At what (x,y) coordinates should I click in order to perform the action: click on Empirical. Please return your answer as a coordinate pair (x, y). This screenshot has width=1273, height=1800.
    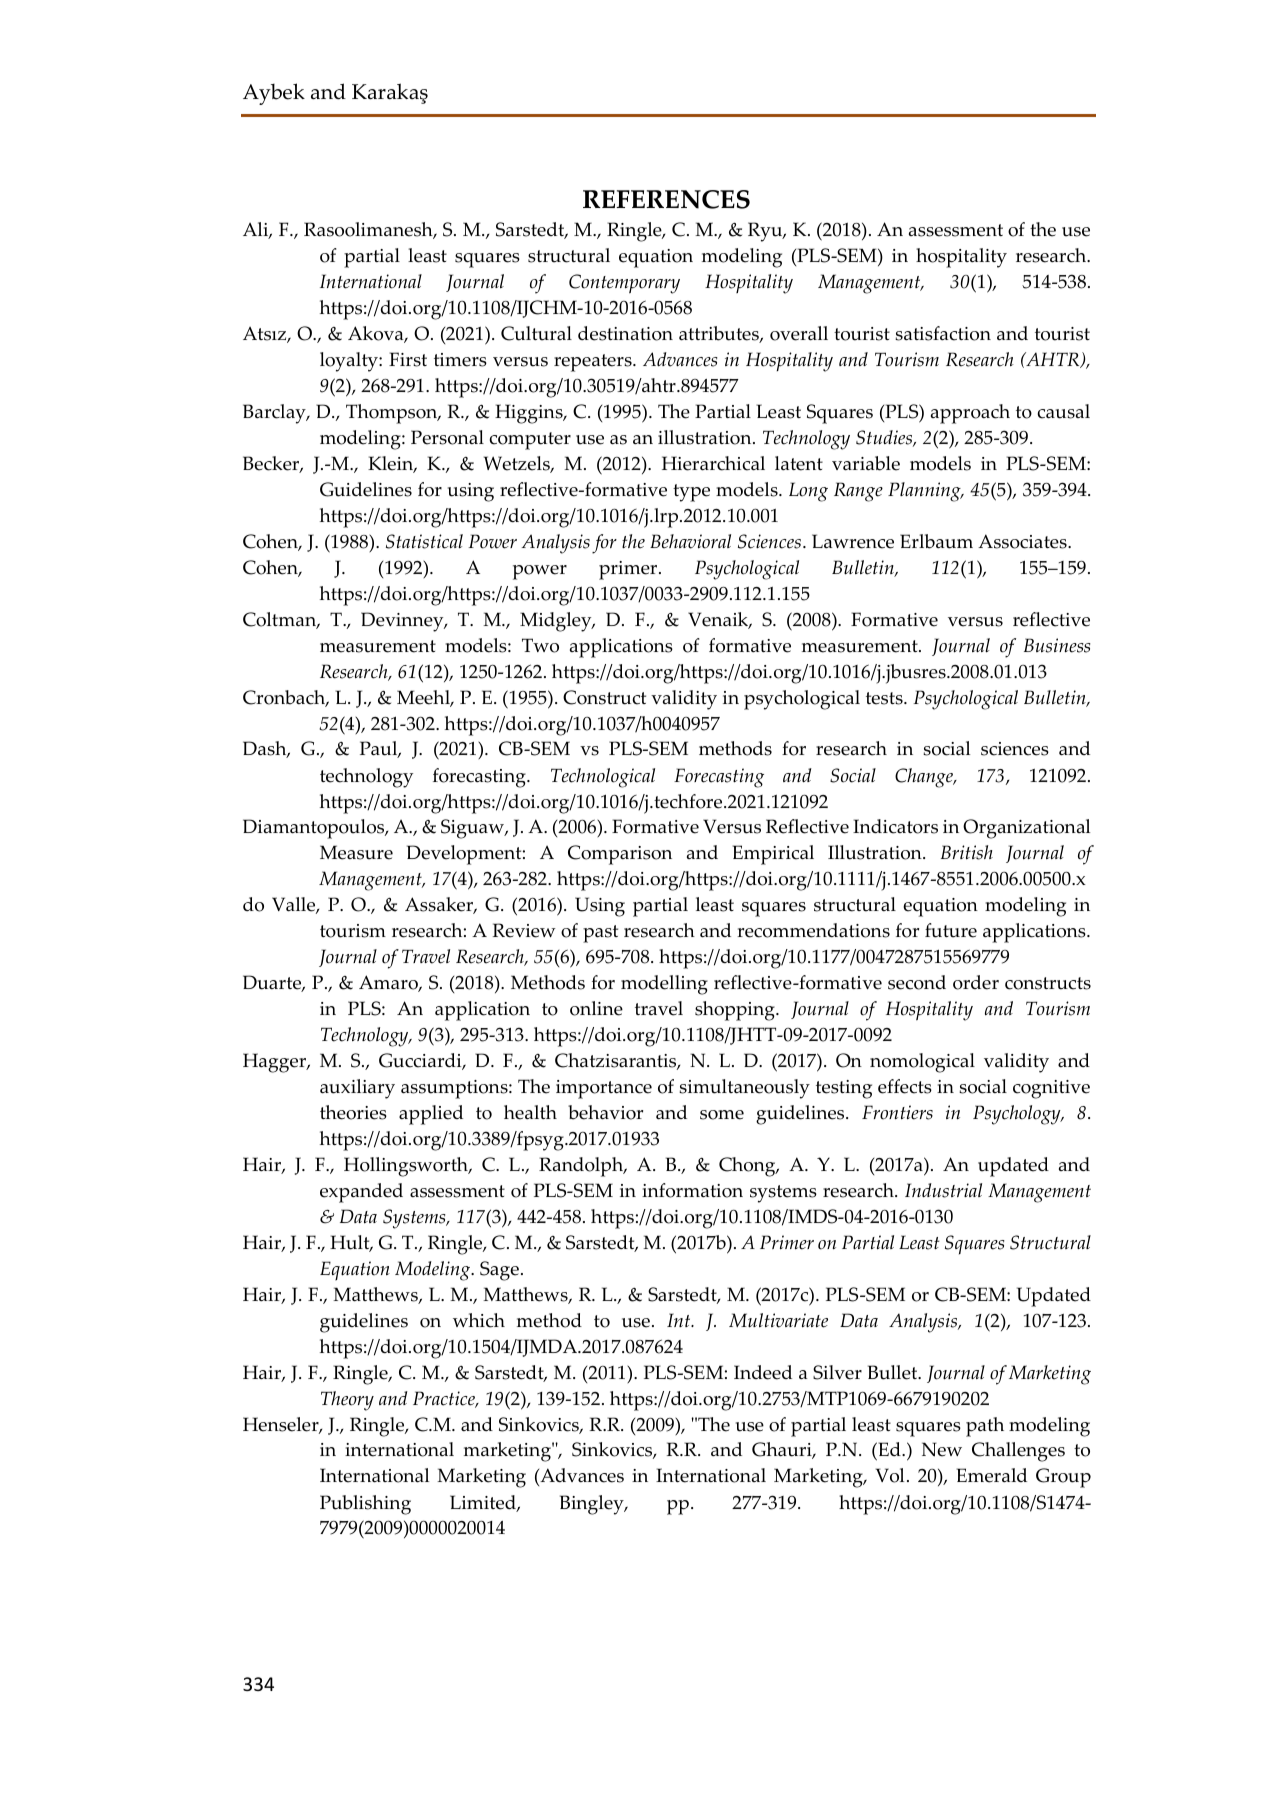
    Looking at the image, I should click on (773, 855).
